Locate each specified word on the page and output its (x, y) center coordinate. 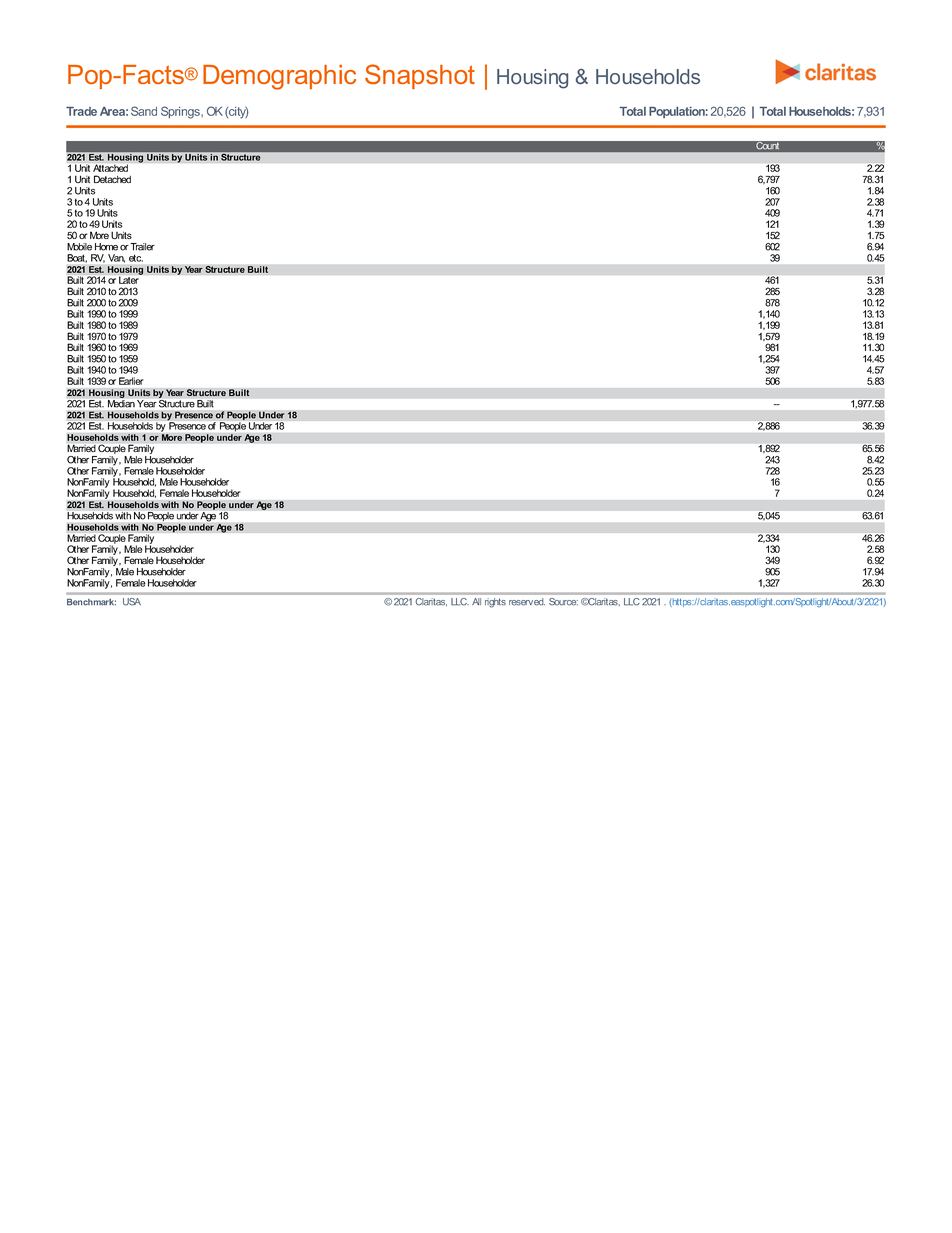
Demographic (279, 77)
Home (106, 247)
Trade (81, 111)
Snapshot (420, 76)
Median (121, 402)
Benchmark (91, 602)
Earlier (131, 381)
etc (136, 258)
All (476, 601)
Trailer (142, 247)
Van (116, 258)
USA (132, 601)
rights (495, 603)
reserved (527, 602)
